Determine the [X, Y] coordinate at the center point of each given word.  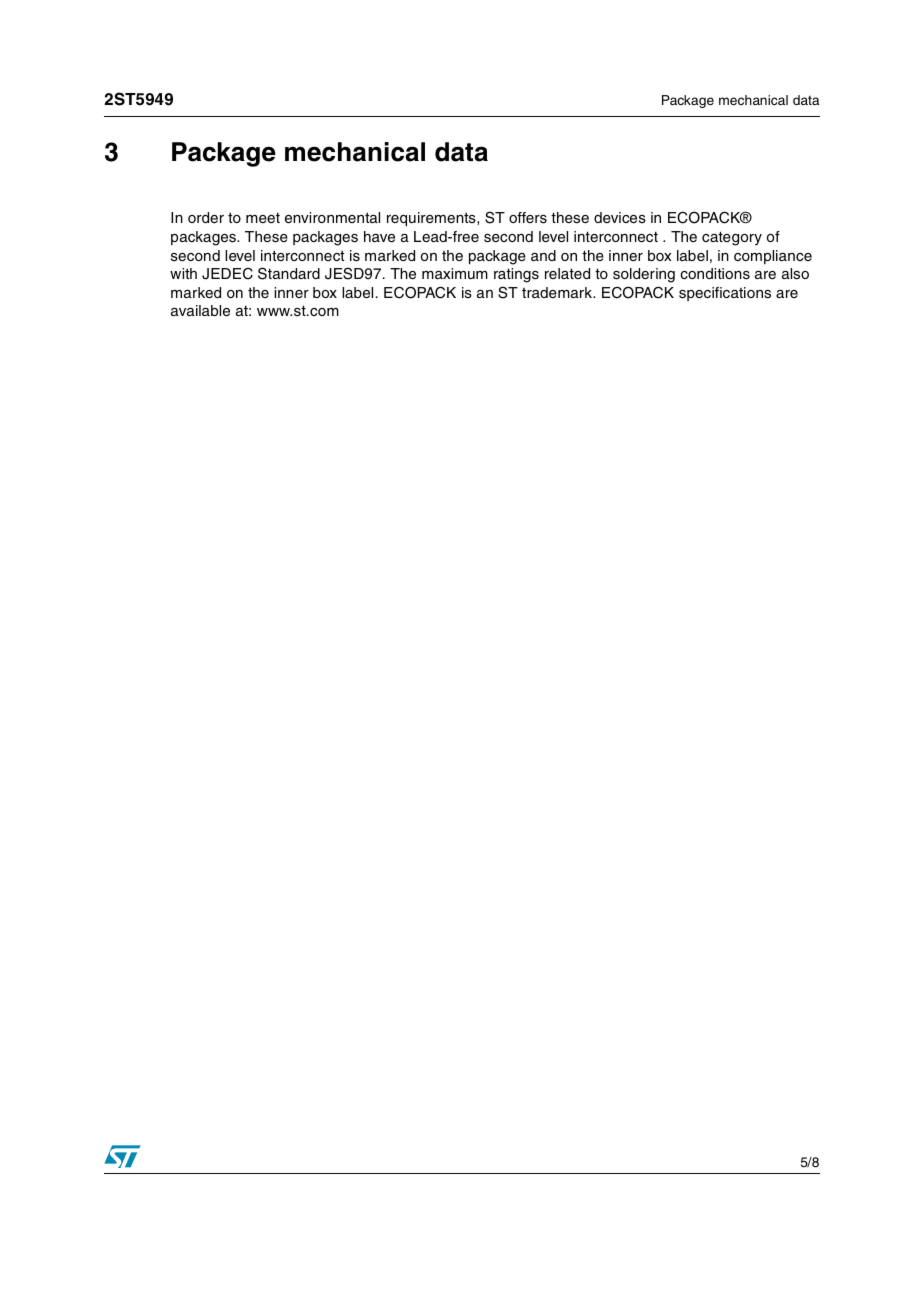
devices [620, 217]
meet [263, 217]
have [379, 236]
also [795, 273]
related [567, 273]
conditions [715, 273]
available [200, 310]
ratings [516, 275]
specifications [725, 294]
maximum [455, 273]
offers [528, 217]
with [183, 273]
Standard [289, 273]
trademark [558, 292]
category [732, 238]
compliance [773, 257]
